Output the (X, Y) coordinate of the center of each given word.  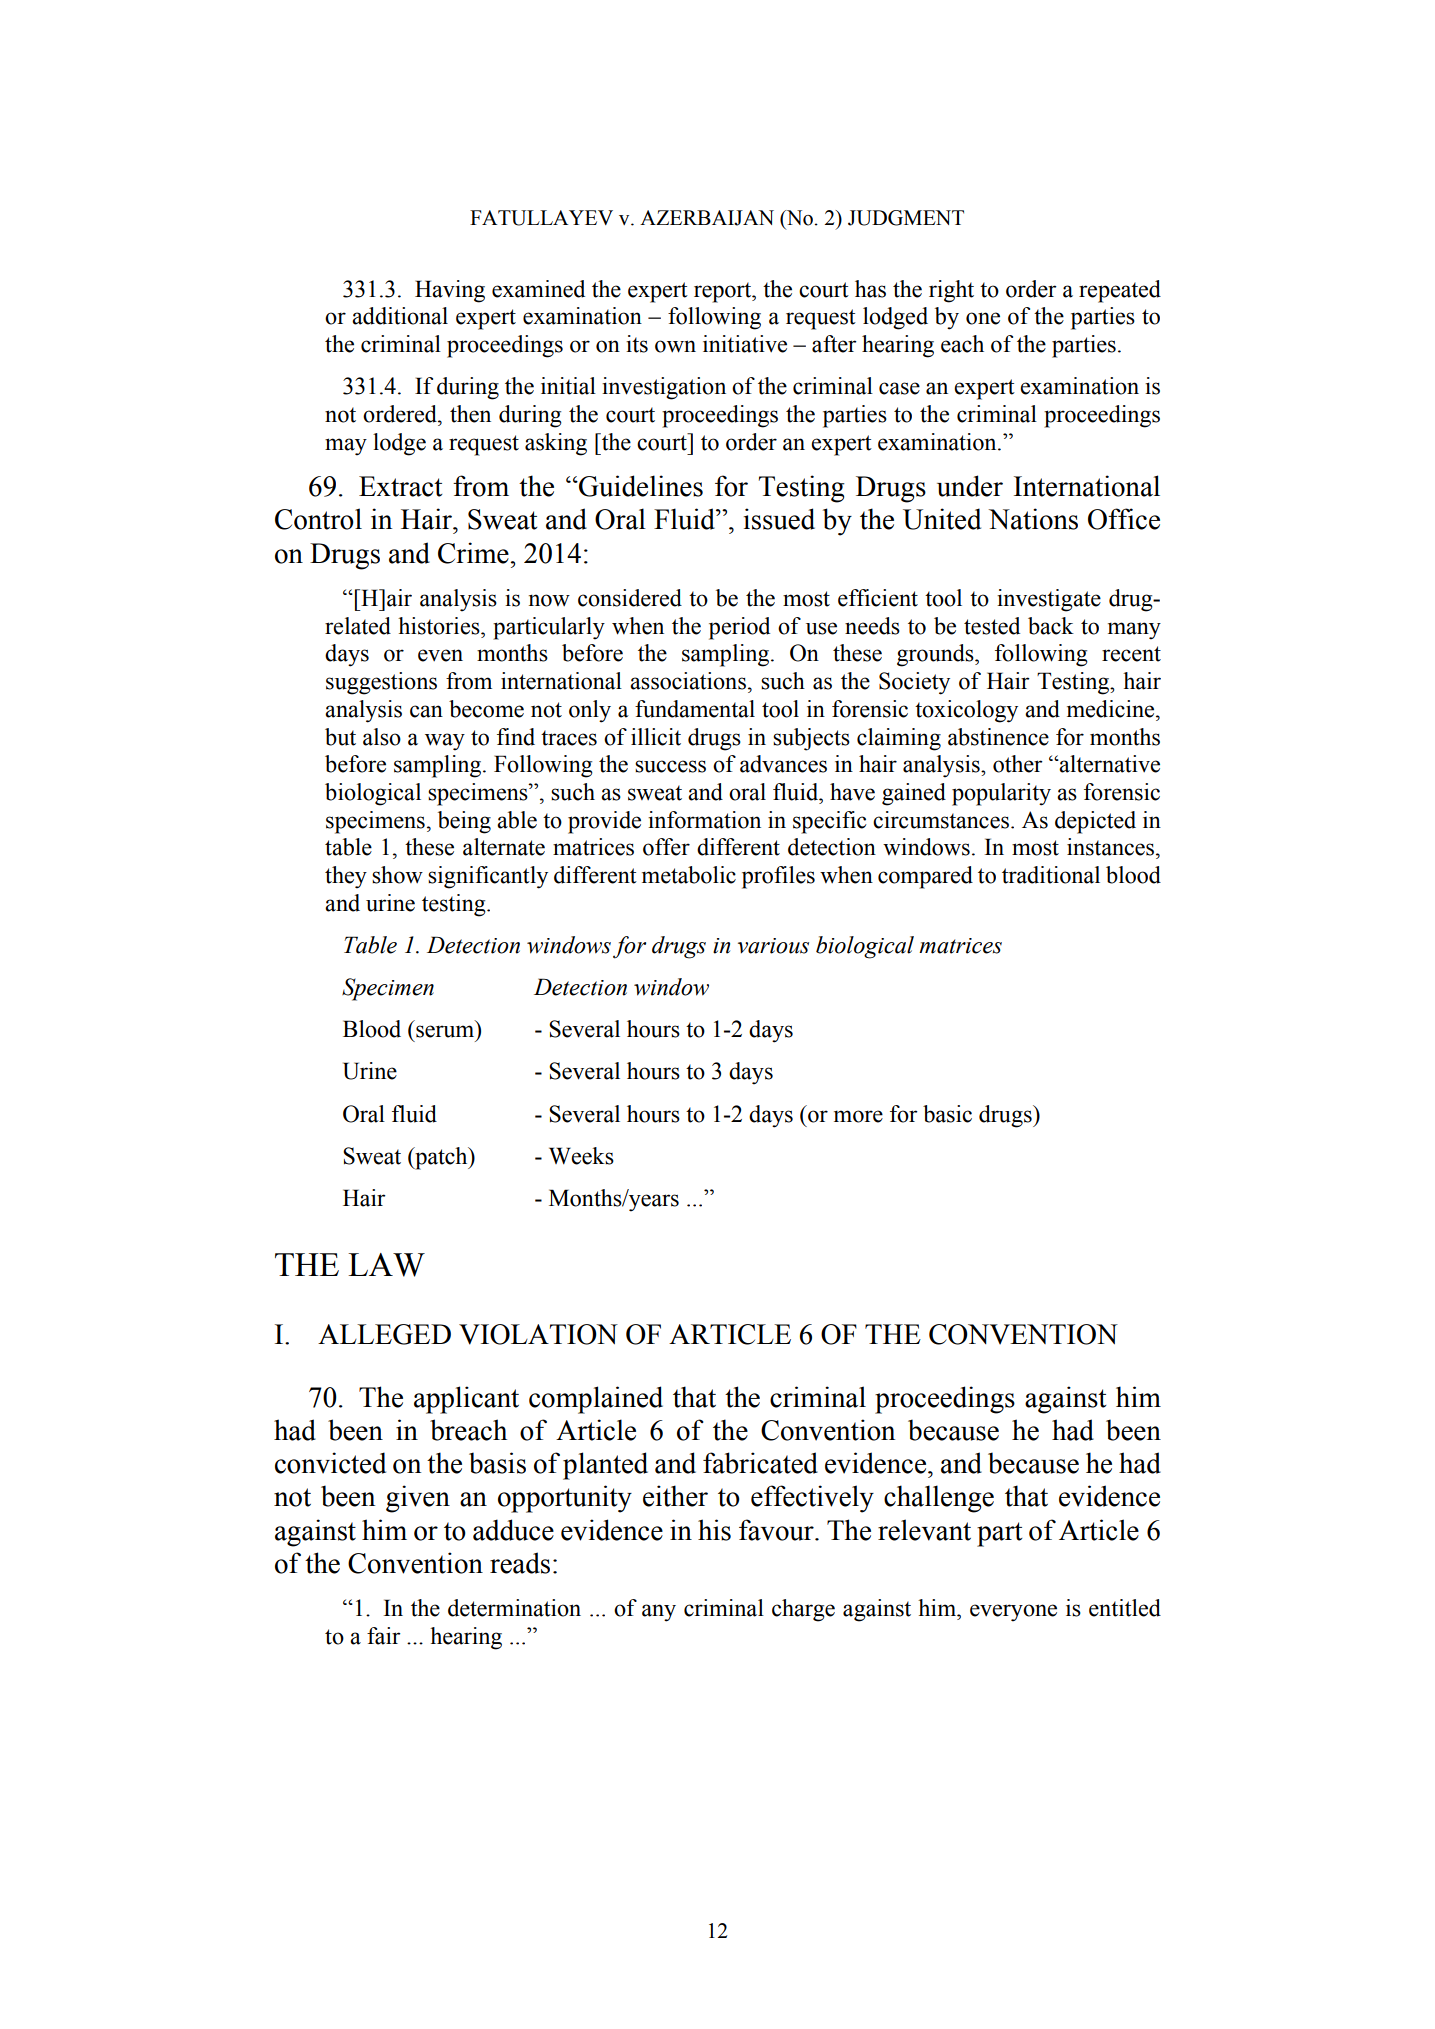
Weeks (581, 1156)
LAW (386, 1265)
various (773, 946)
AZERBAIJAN (707, 218)
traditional (1051, 875)
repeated (1120, 291)
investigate (1049, 600)
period (739, 628)
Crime (473, 553)
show (397, 875)
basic (947, 1114)
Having (450, 291)
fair (384, 1636)
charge (803, 1610)
